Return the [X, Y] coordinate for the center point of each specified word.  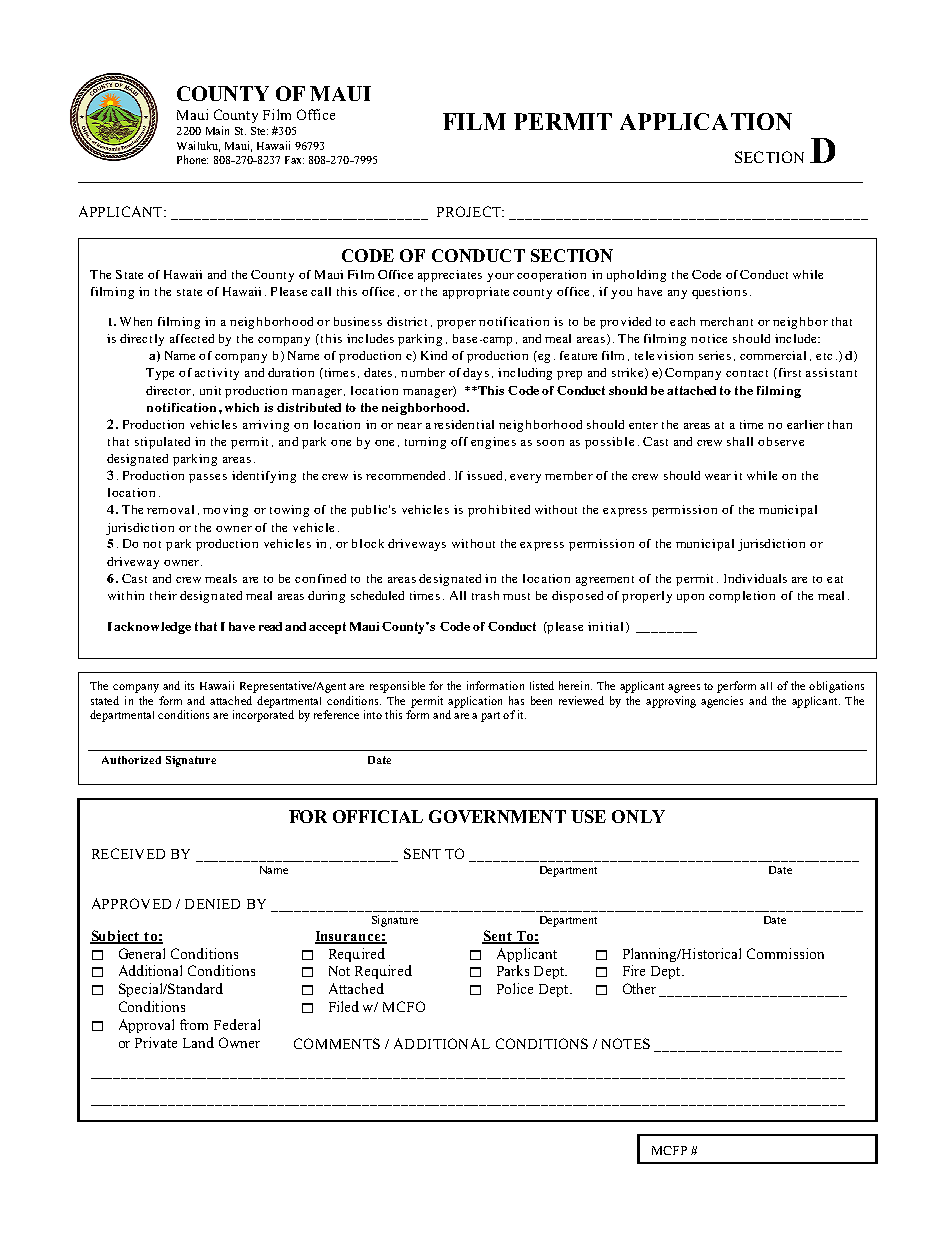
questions [719, 293]
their [163, 595]
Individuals [755, 578]
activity [217, 374]
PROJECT [470, 211]
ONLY [638, 816]
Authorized [131, 760]
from [194, 1024]
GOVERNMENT [497, 816]
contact [747, 373]
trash [485, 595]
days [476, 374]
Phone [192, 159]
